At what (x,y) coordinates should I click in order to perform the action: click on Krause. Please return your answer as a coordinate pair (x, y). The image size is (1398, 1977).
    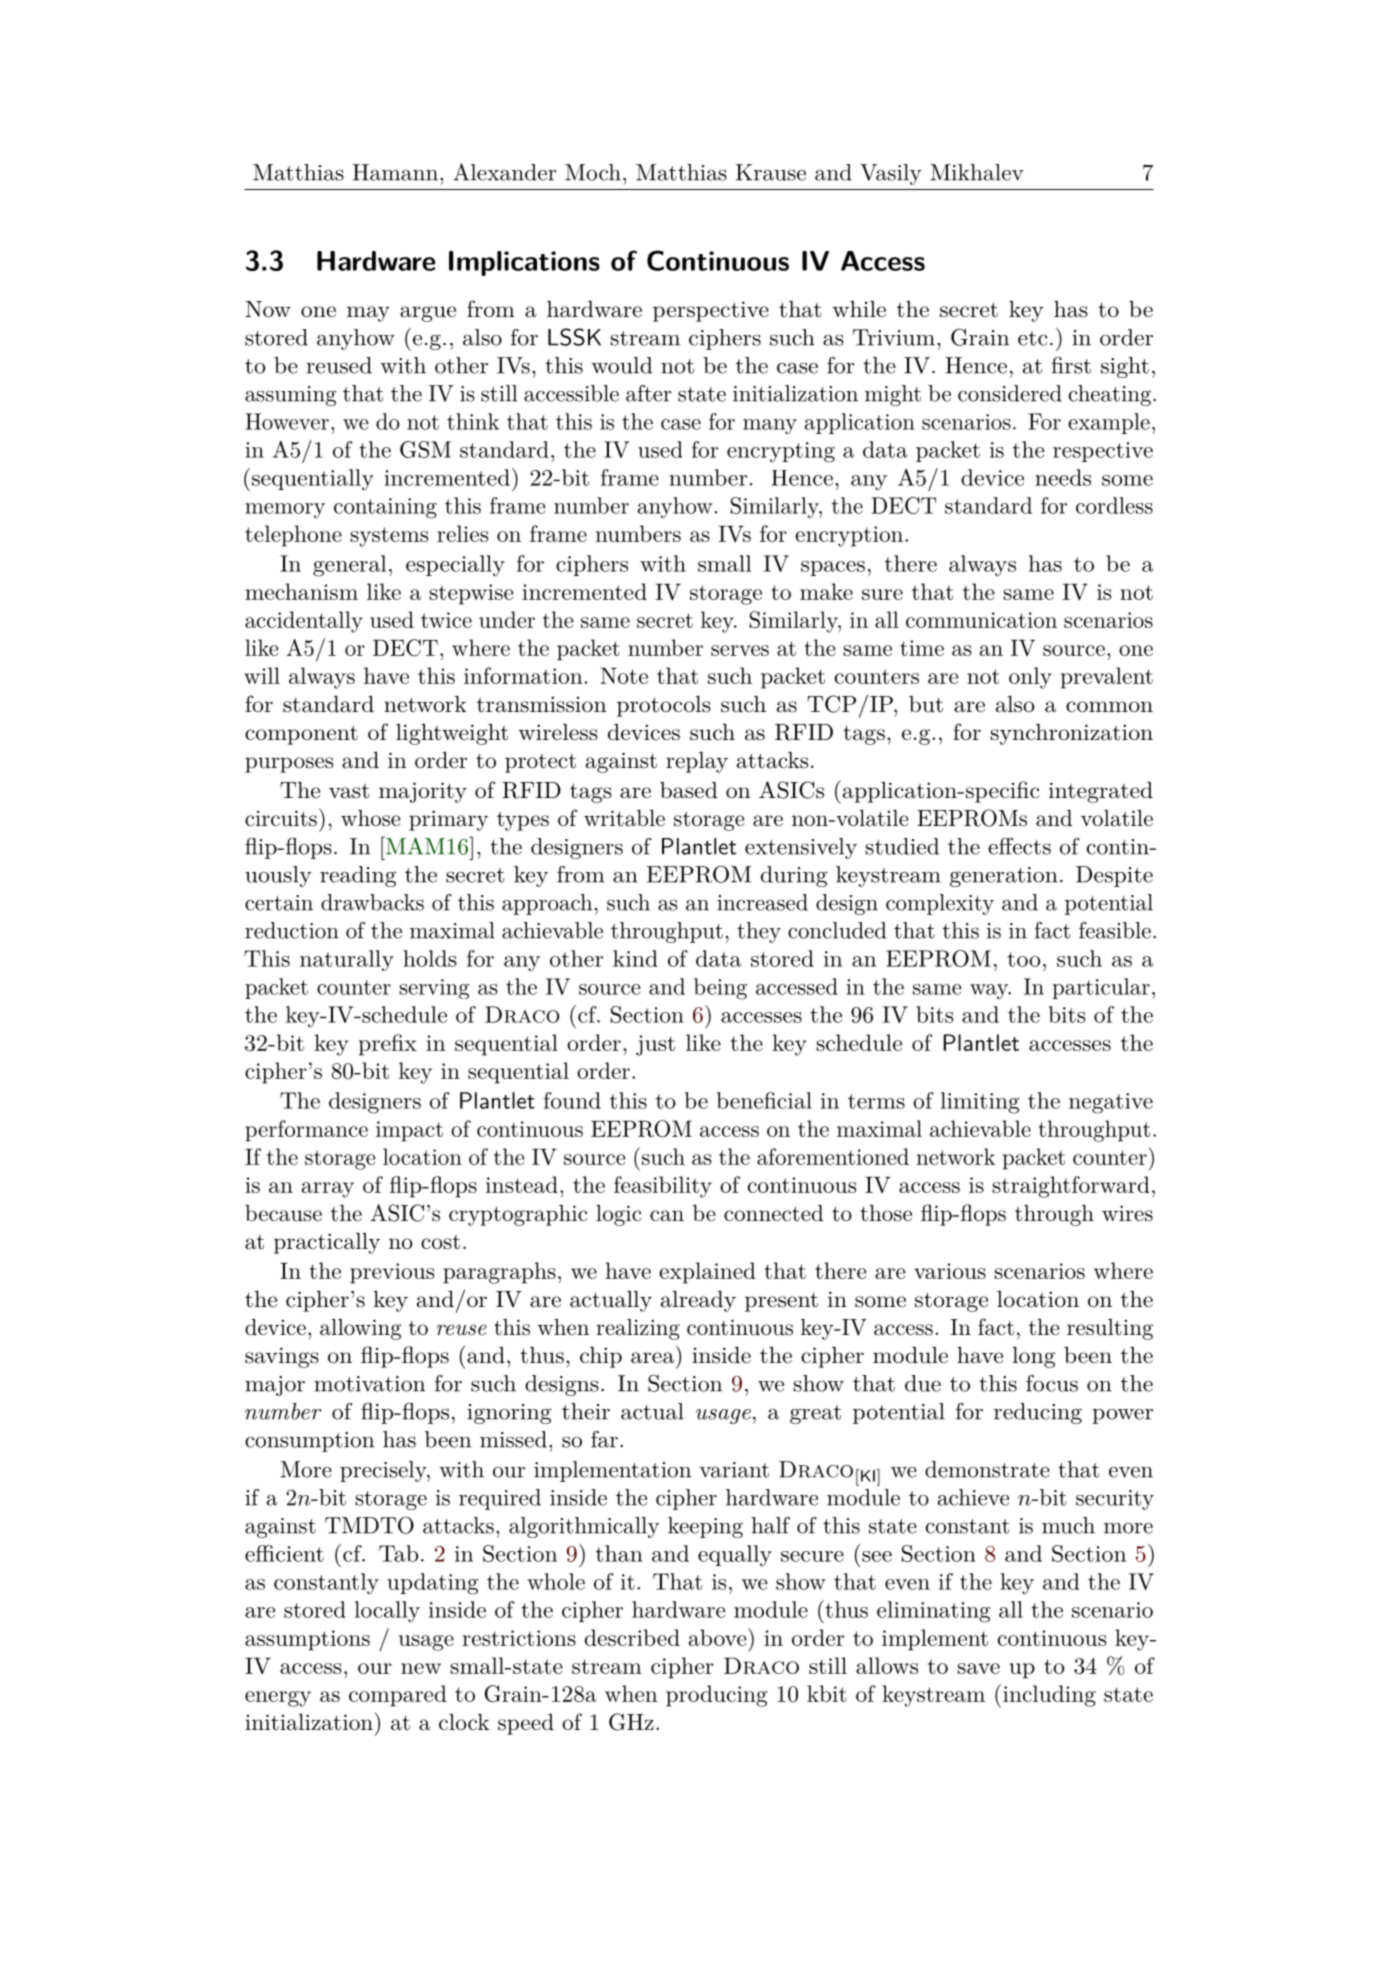
    Looking at the image, I should click on (771, 172).
